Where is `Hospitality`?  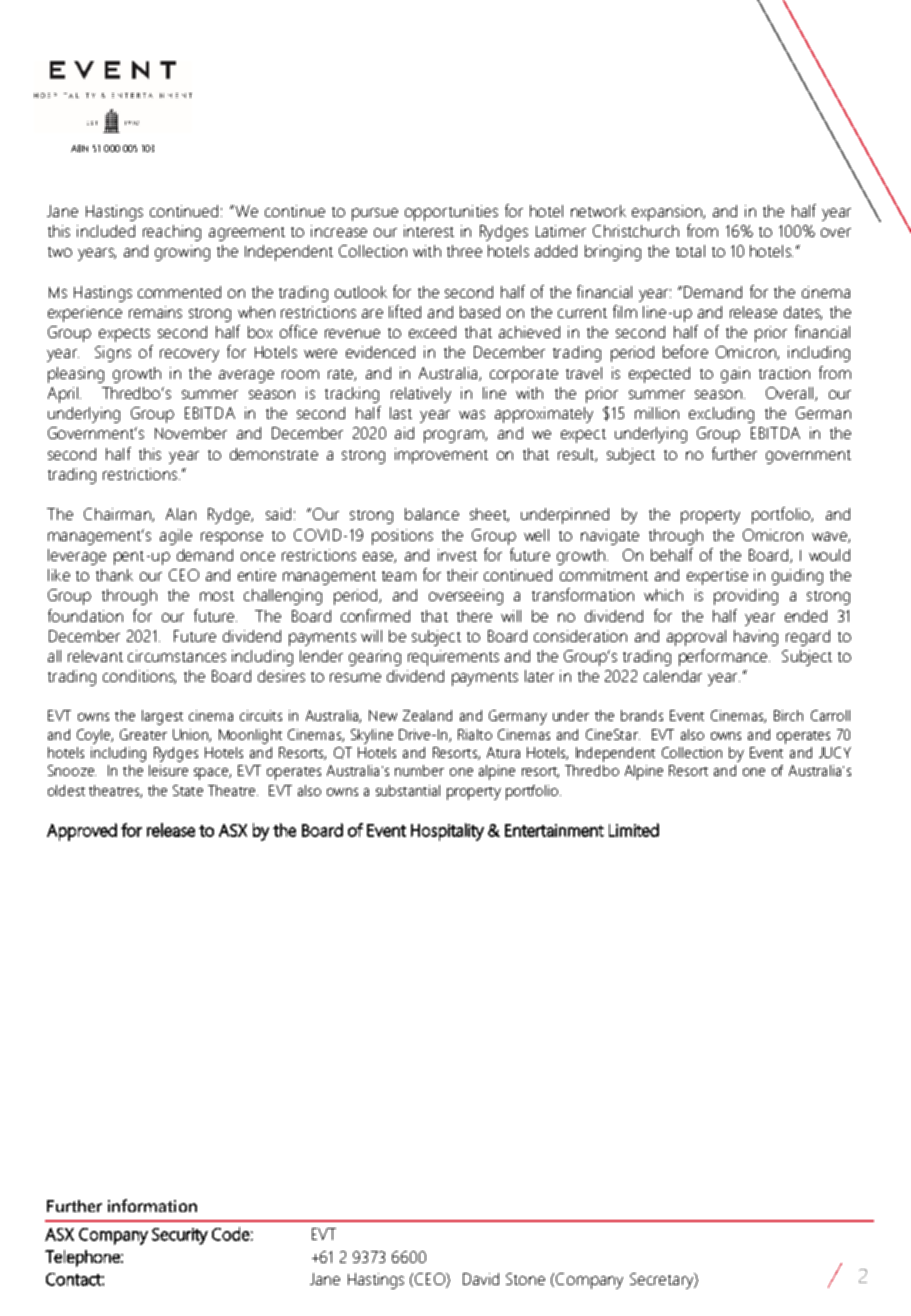
Hospitality is located at coordinates (447, 832).
